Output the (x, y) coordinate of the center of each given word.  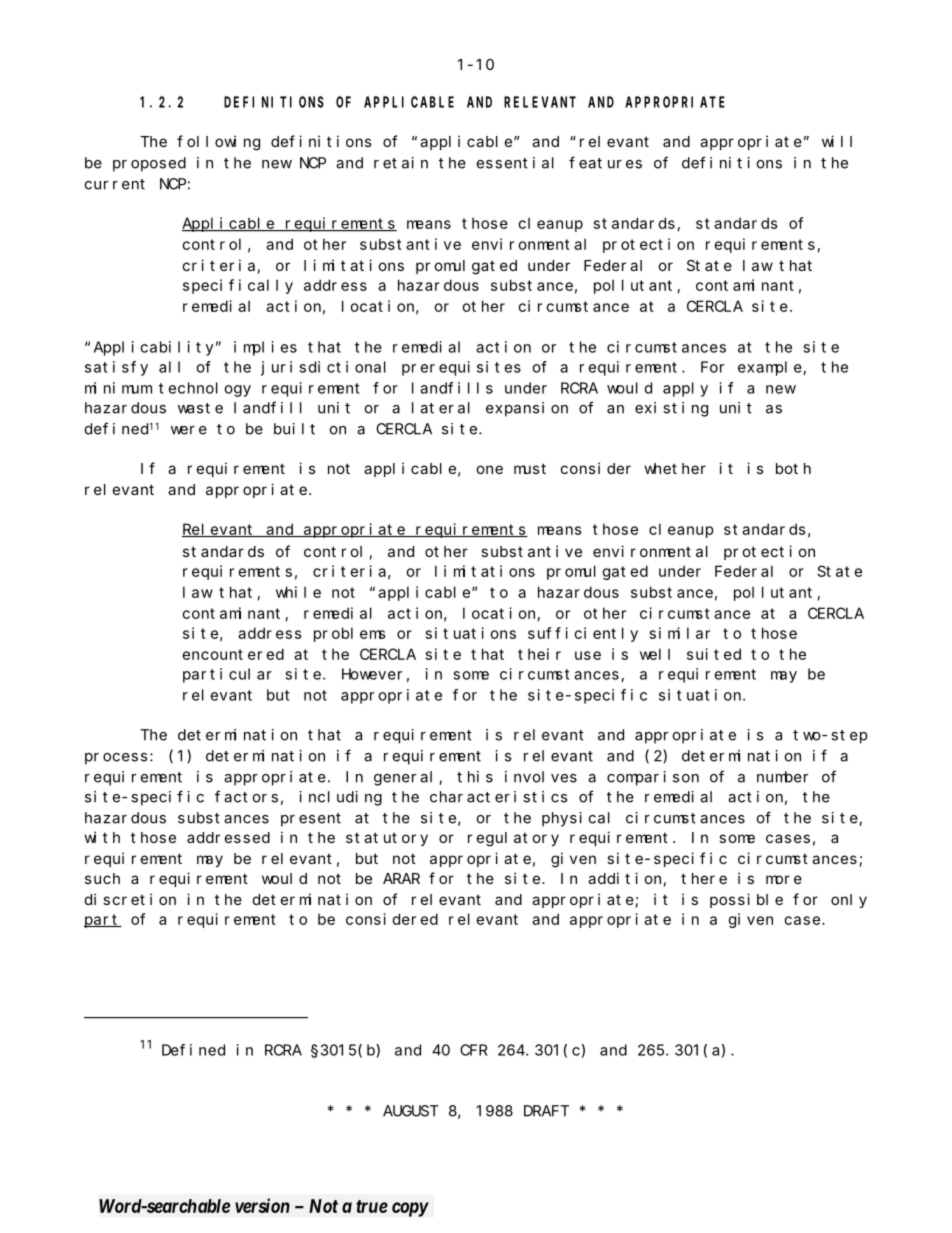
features (605, 162)
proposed (149, 164)
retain (401, 163)
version (262, 1205)
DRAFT (546, 1111)
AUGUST (411, 1111)
